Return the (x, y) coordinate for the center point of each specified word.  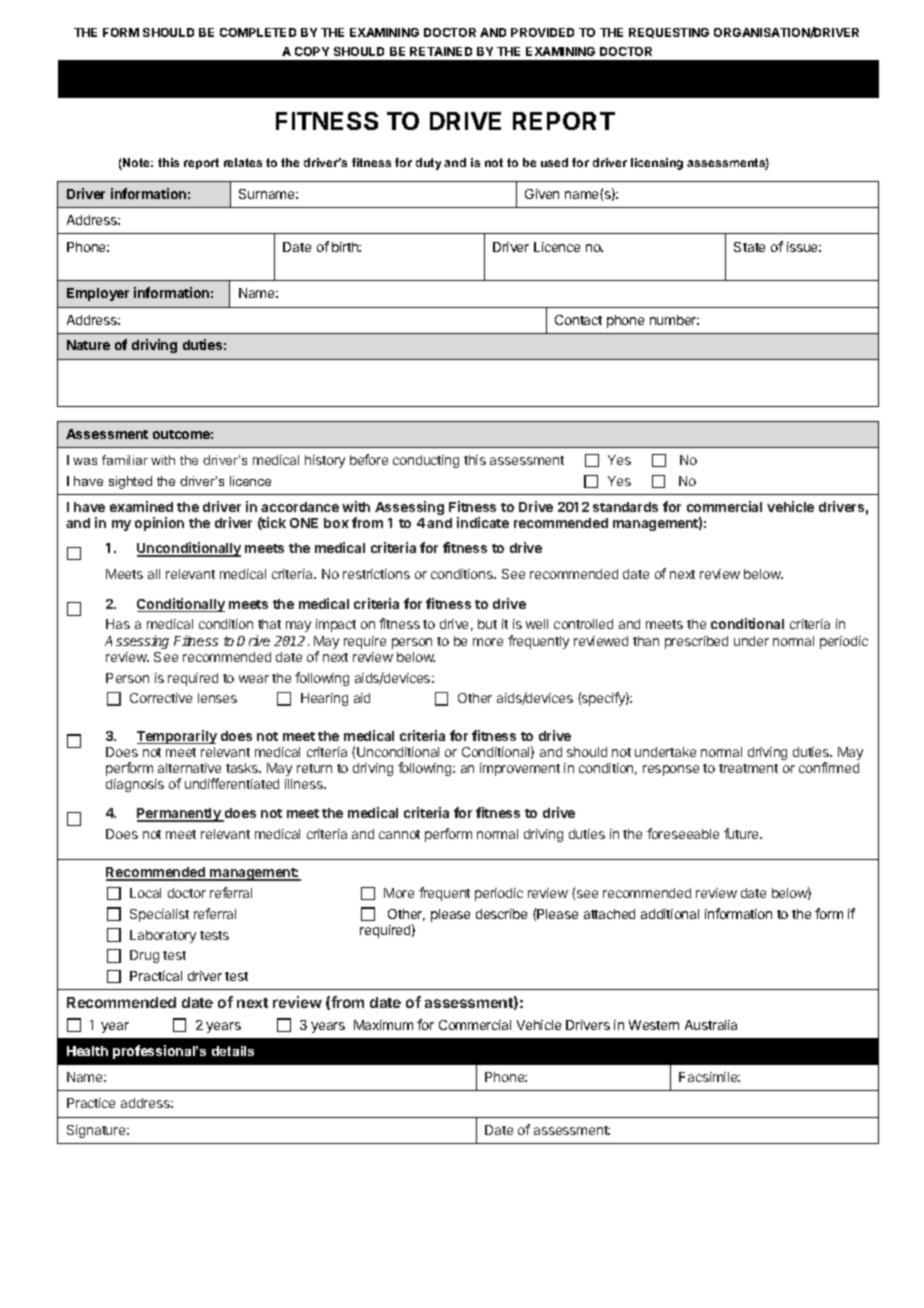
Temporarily (177, 737)
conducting (426, 461)
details (233, 1051)
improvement (520, 769)
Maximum (383, 1025)
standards (625, 507)
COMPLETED (258, 32)
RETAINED (441, 51)
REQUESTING (669, 33)
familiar (125, 460)
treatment (748, 768)
